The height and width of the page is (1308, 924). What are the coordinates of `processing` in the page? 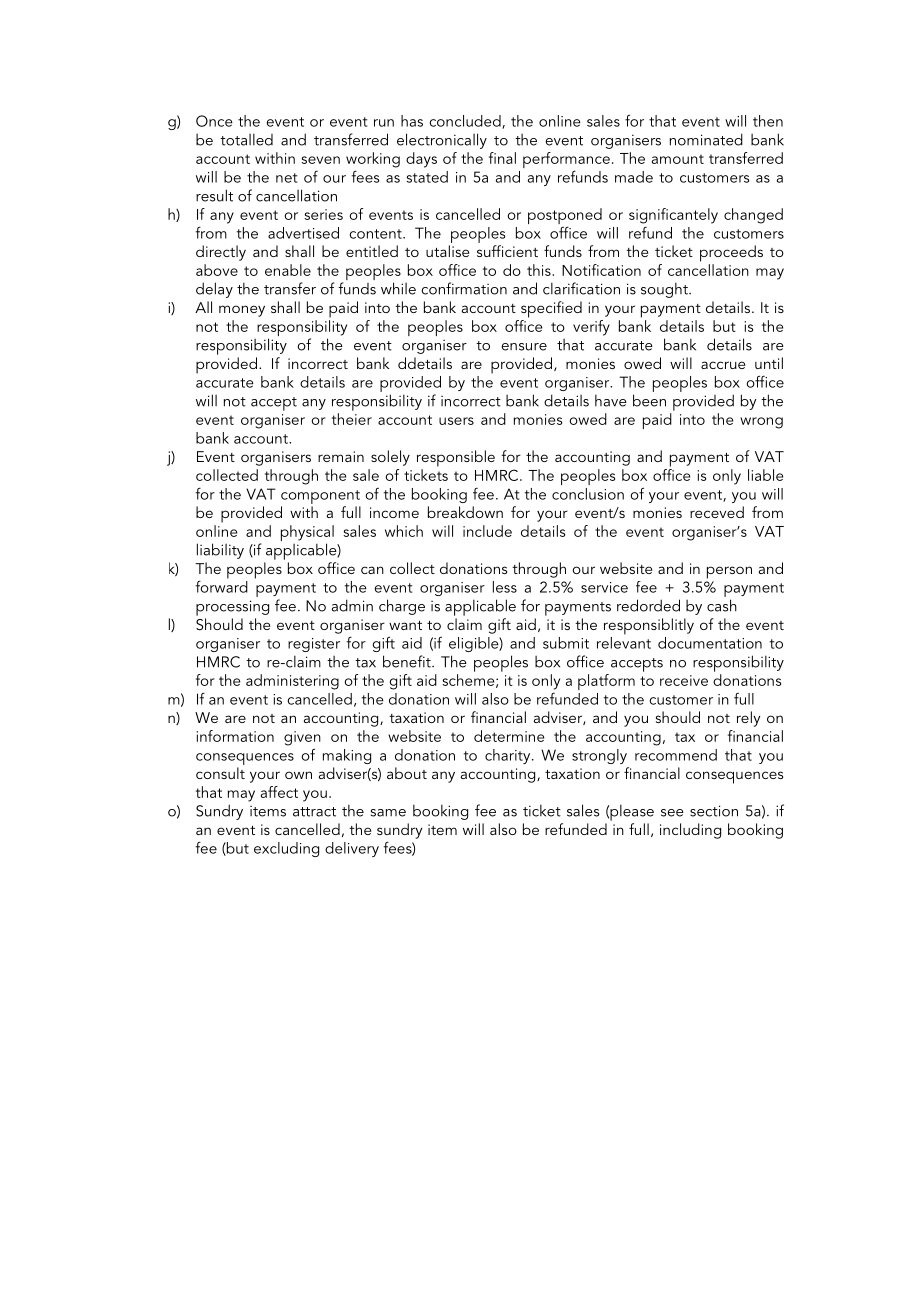 It's located at (232, 608).
